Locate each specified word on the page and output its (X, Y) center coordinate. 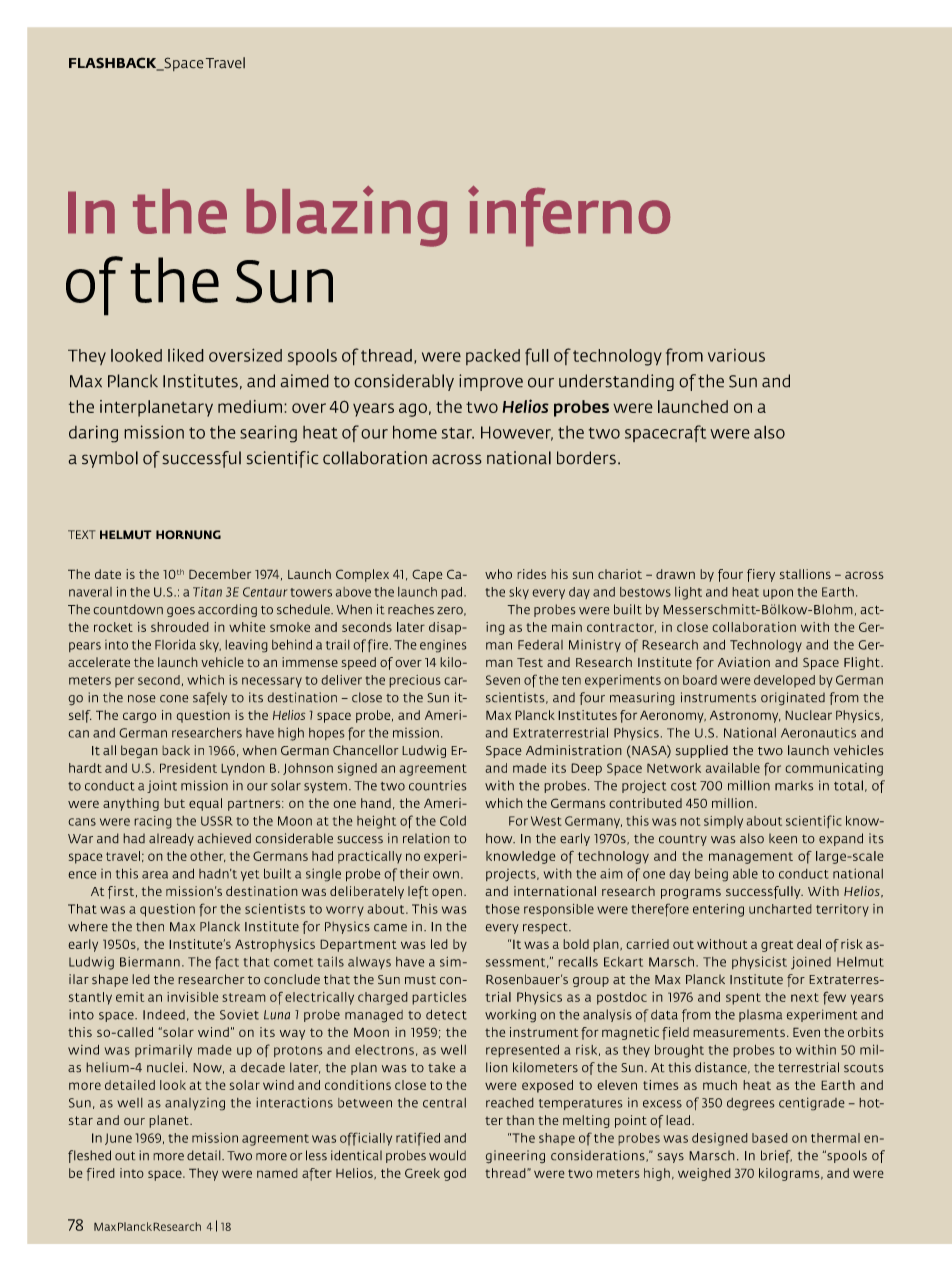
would (447, 1155)
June (118, 1139)
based (770, 1138)
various (736, 355)
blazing (346, 216)
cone (174, 699)
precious (415, 681)
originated (793, 699)
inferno (569, 216)
